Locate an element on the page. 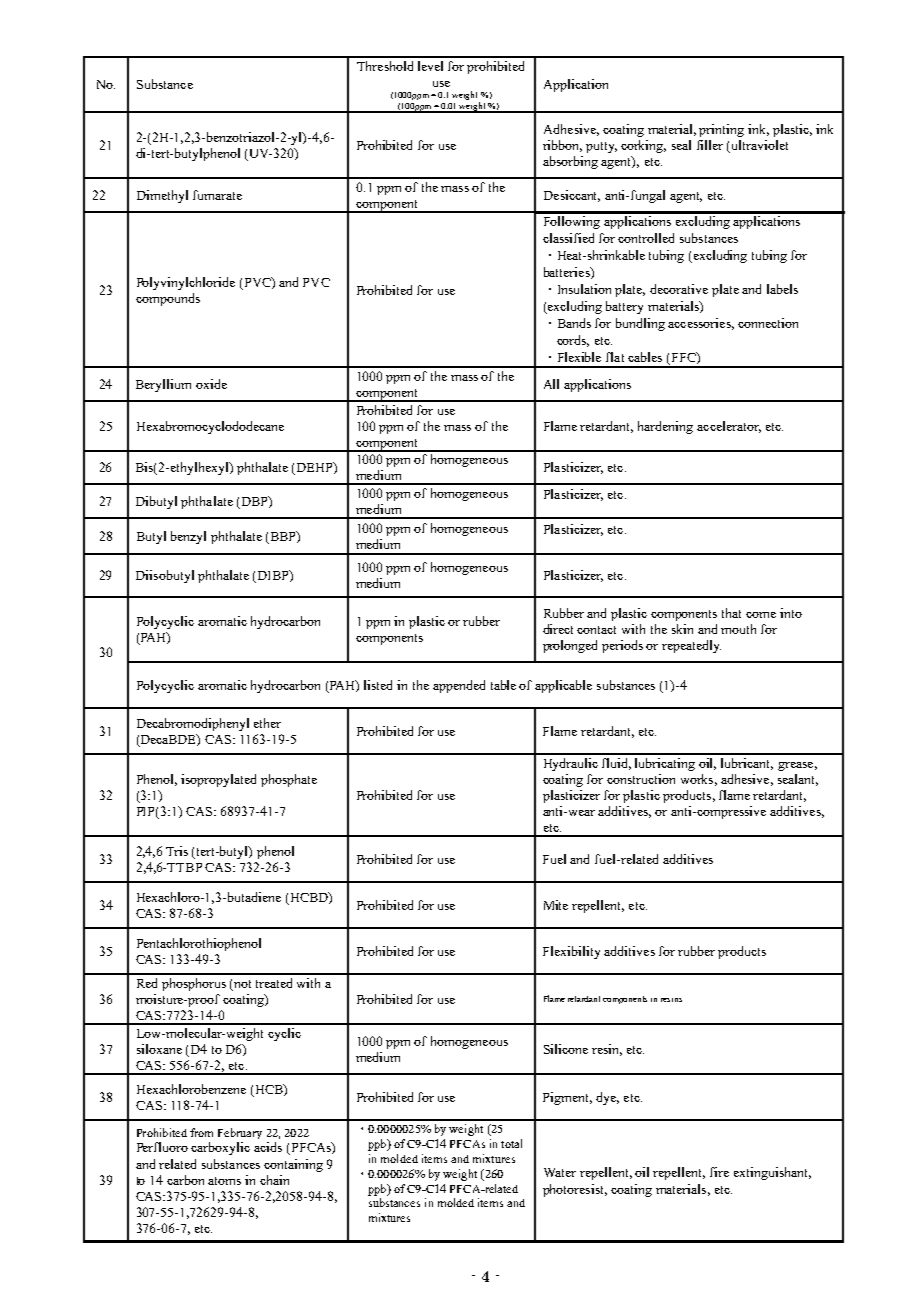 Image resolution: width=924 pixels, height=1308 pixels. filler is located at coordinates (710, 145).
